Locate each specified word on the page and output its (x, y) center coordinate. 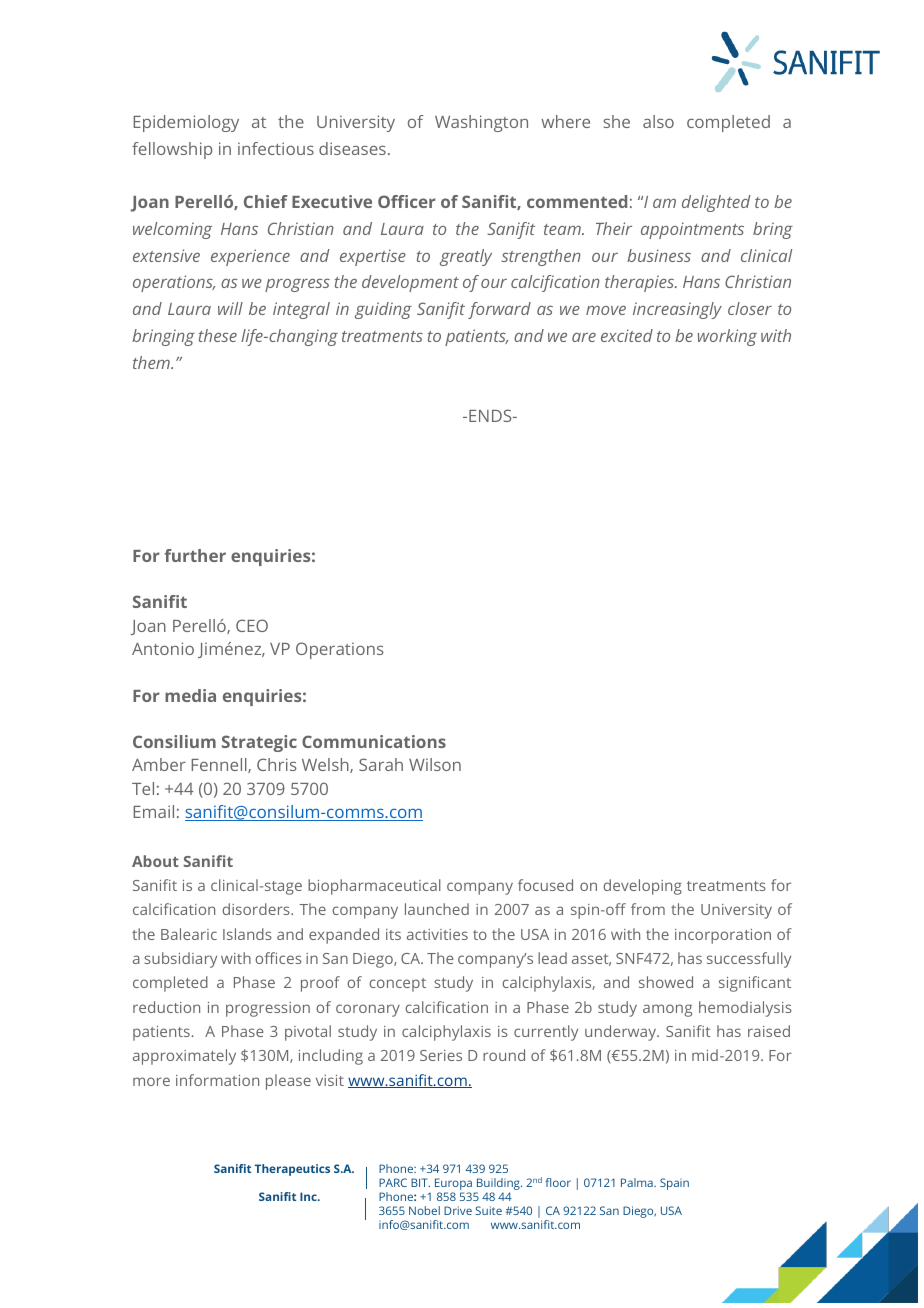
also (658, 121)
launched (437, 909)
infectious (276, 148)
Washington (481, 123)
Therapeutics (292, 1170)
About (155, 861)
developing (642, 887)
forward (499, 310)
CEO (252, 625)
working (727, 337)
